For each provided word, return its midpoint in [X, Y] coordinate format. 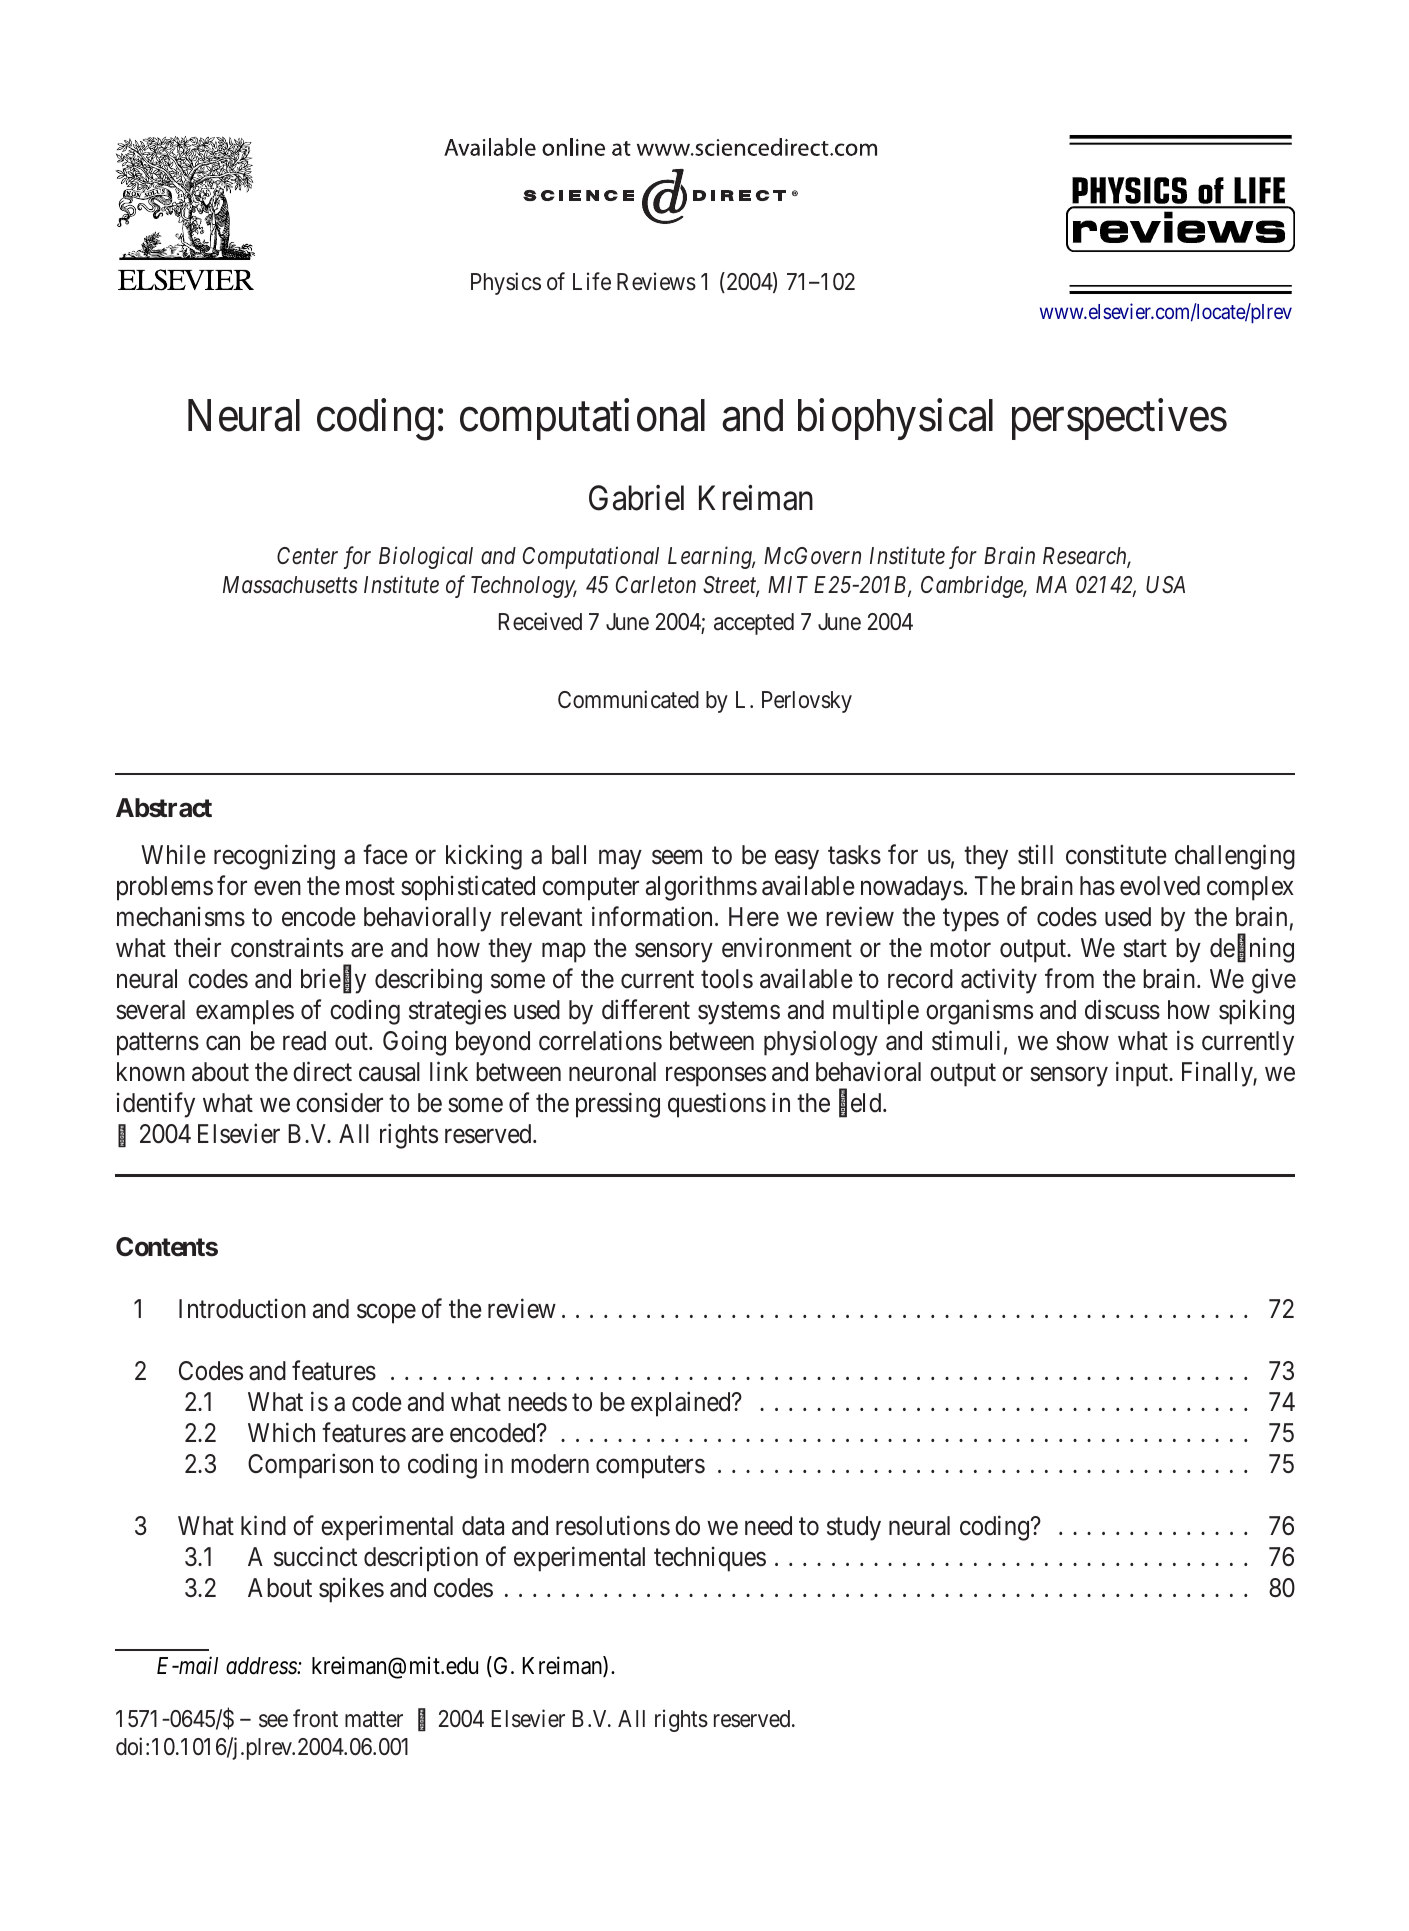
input [1143, 1074]
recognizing [274, 857]
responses [716, 1077]
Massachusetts [290, 585]
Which [281, 1432]
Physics [506, 283]
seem [677, 857]
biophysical [895, 419]
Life [592, 281]
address [262, 1666]
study [854, 1528]
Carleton [656, 584]
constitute [1116, 855]
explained [682, 1404]
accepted [754, 624]
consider [339, 1103]
